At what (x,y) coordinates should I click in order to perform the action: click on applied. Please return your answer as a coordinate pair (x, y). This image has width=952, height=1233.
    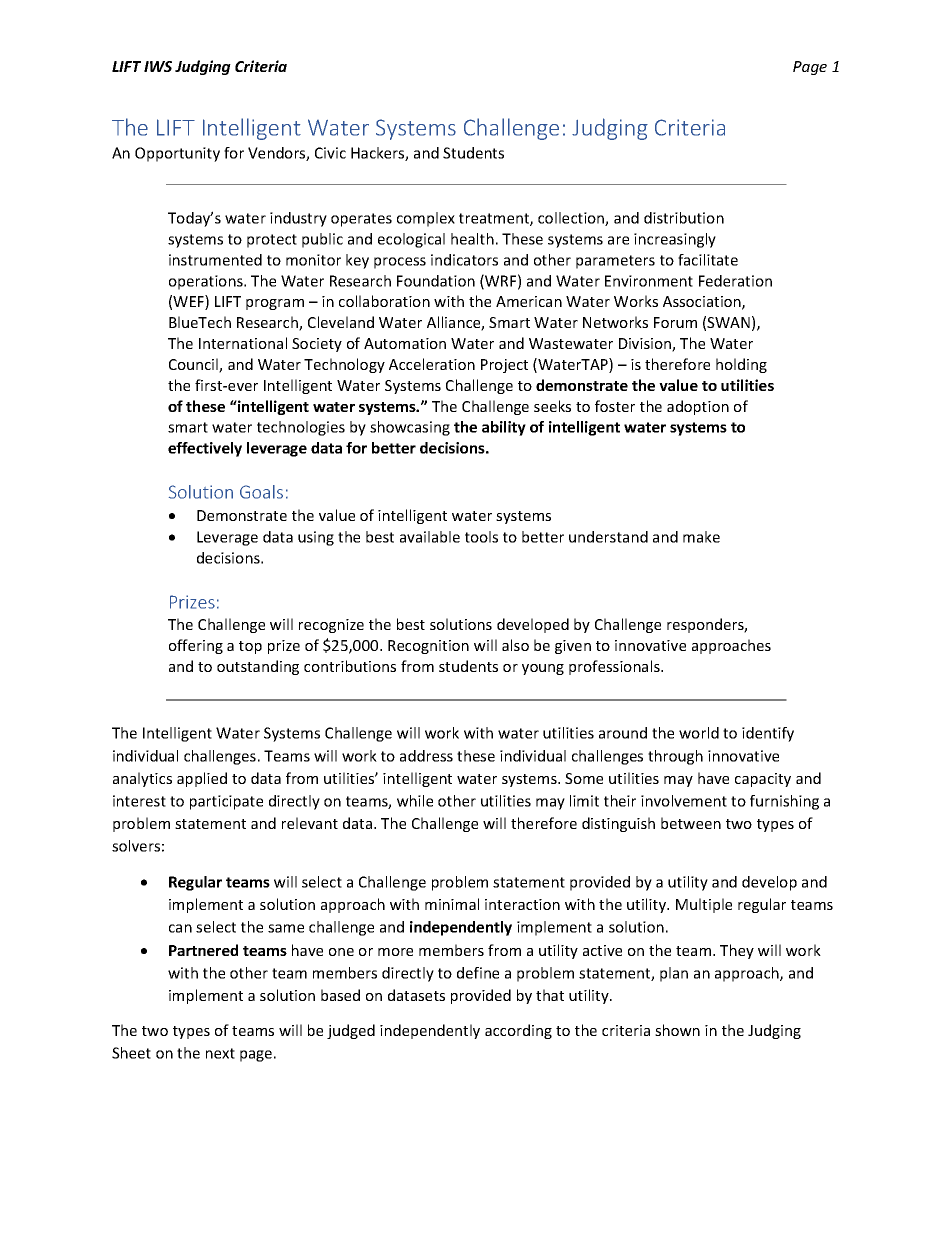
    Looking at the image, I should click on (202, 779).
